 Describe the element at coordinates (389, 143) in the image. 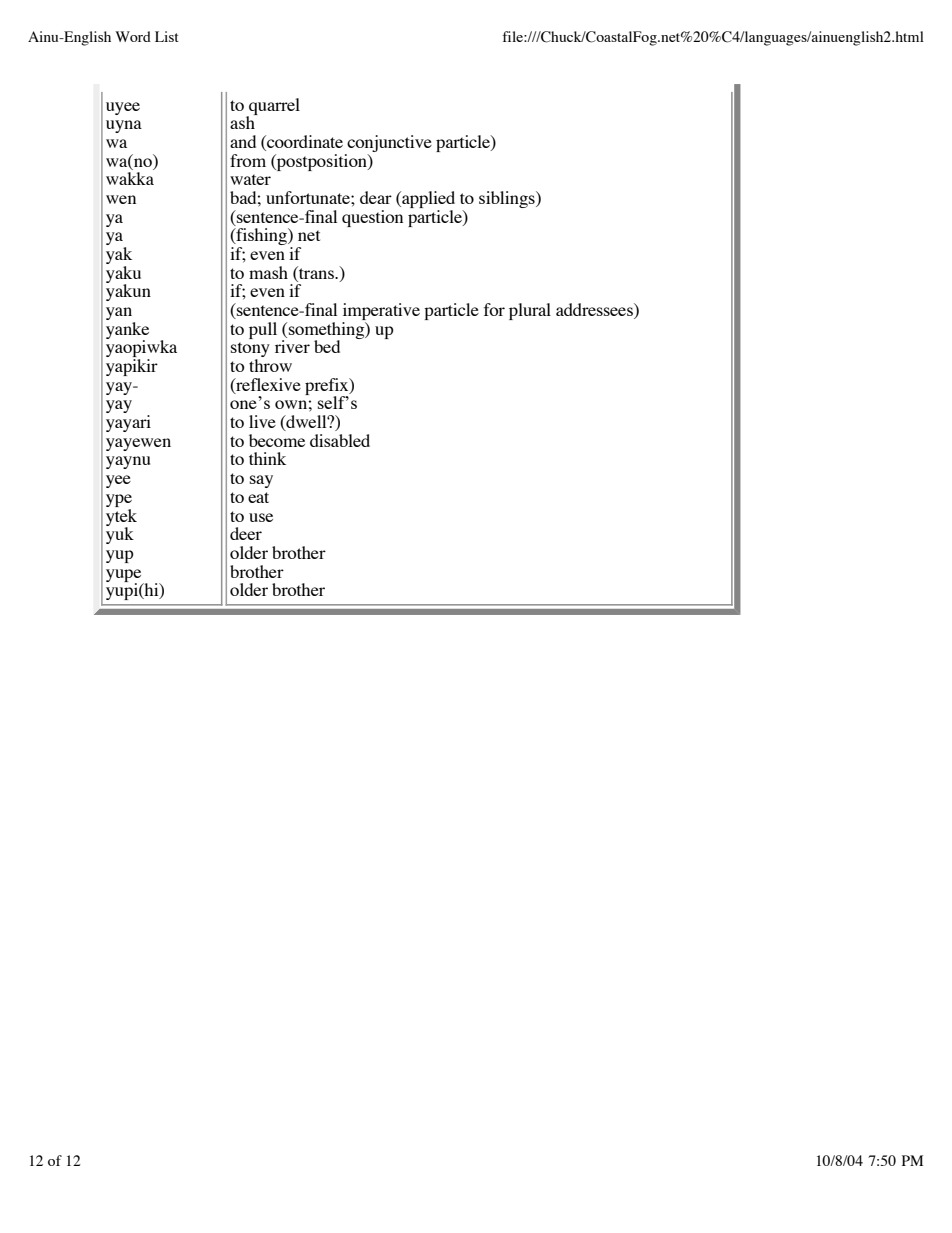

I see `conjunctive` at that location.
